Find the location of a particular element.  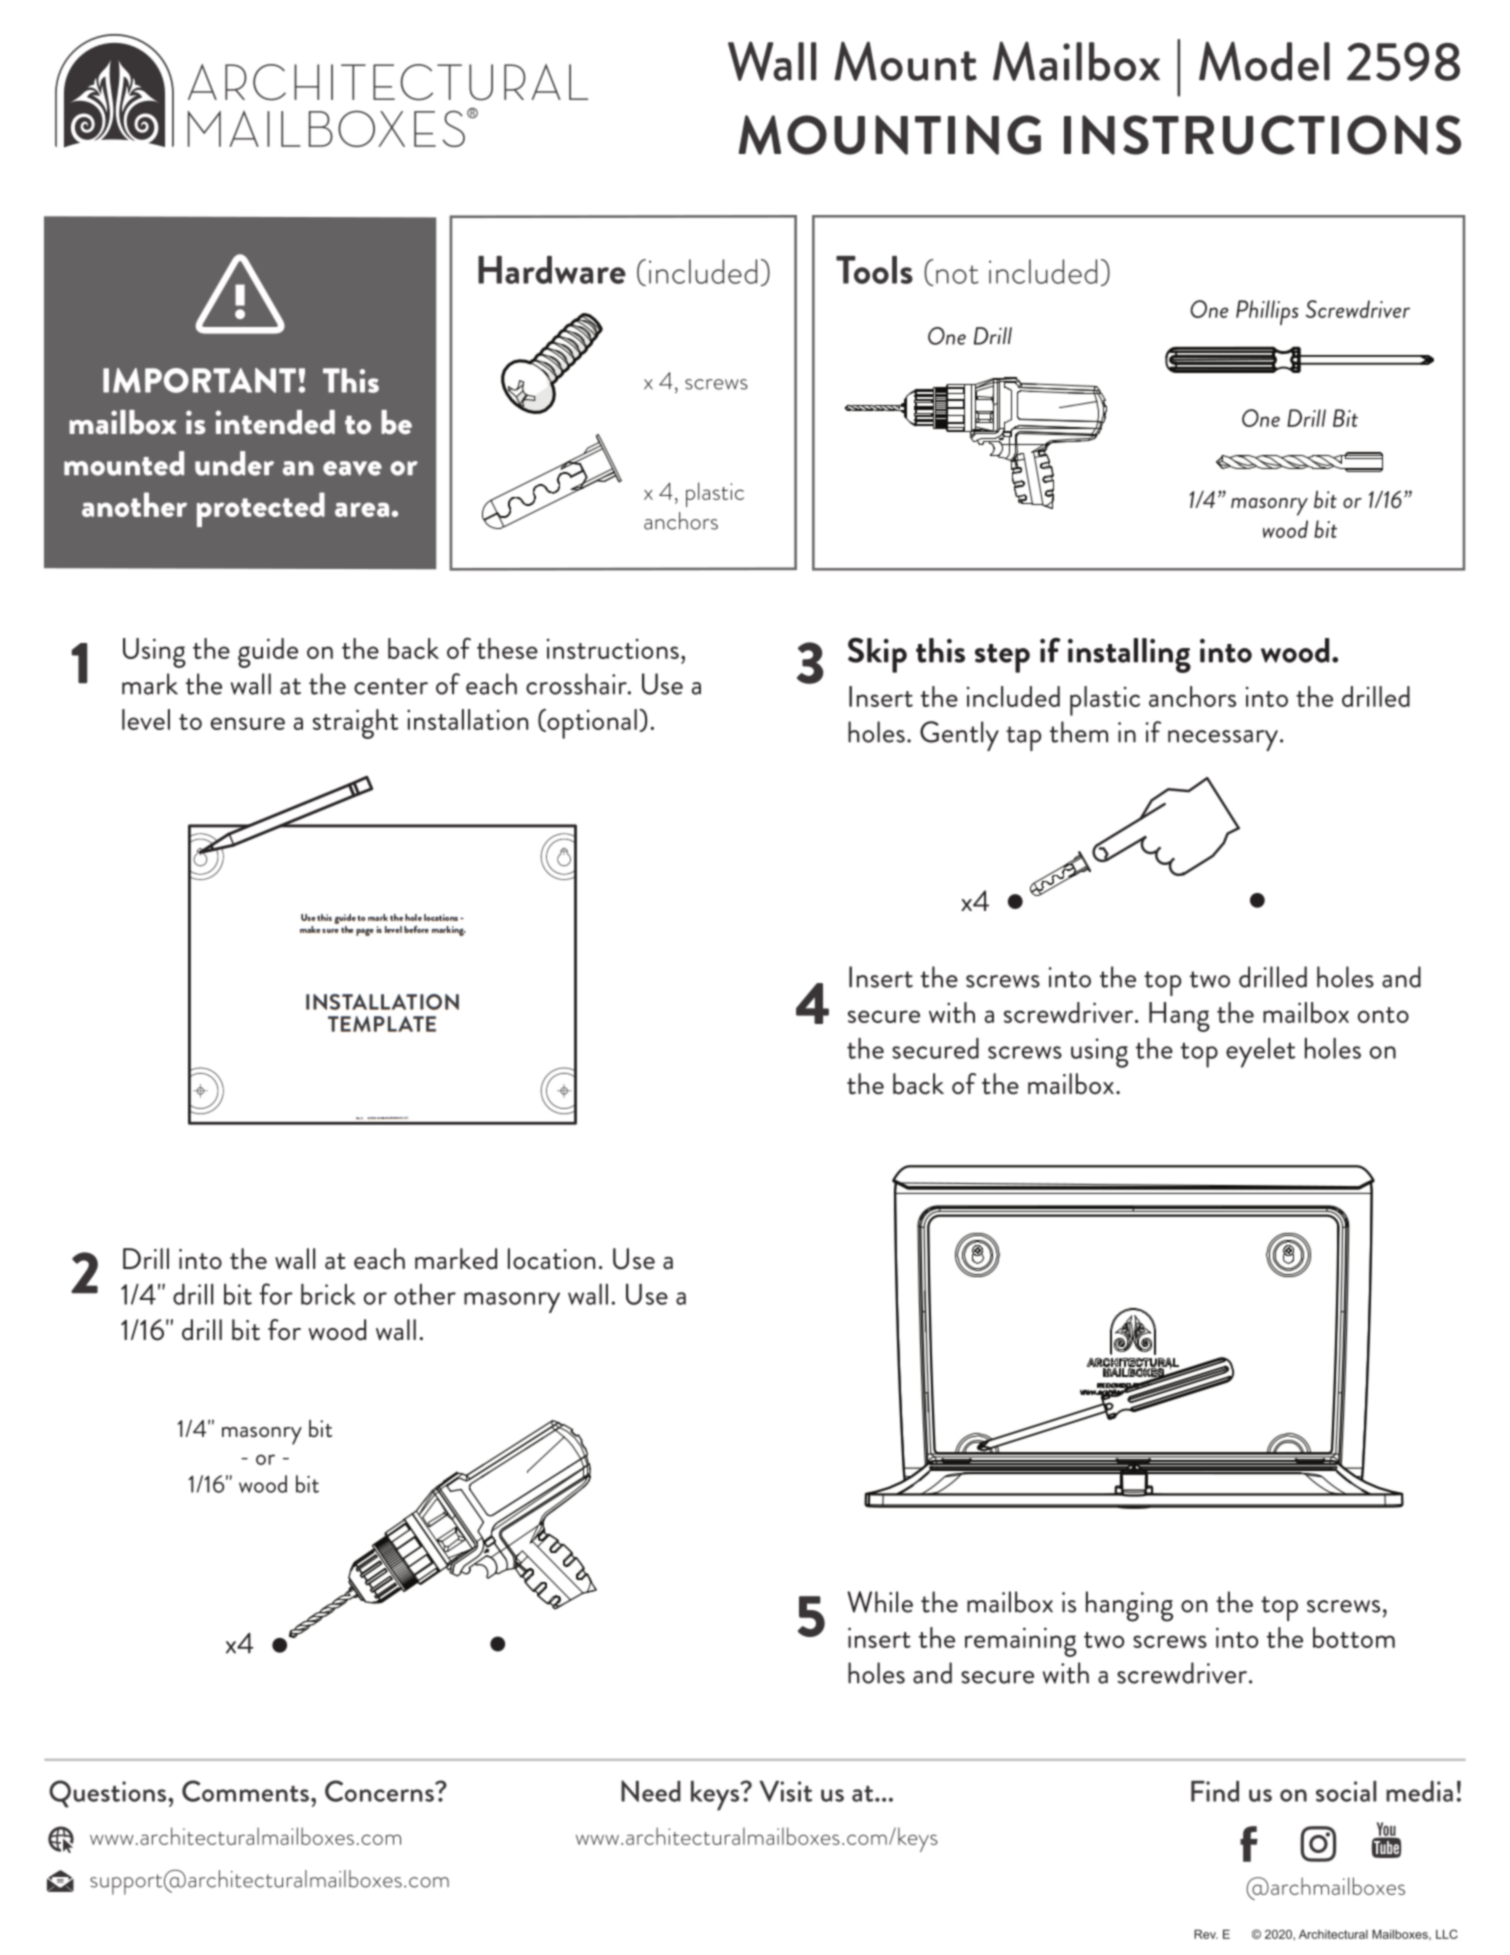

eyelet is located at coordinates (1260, 1053).
